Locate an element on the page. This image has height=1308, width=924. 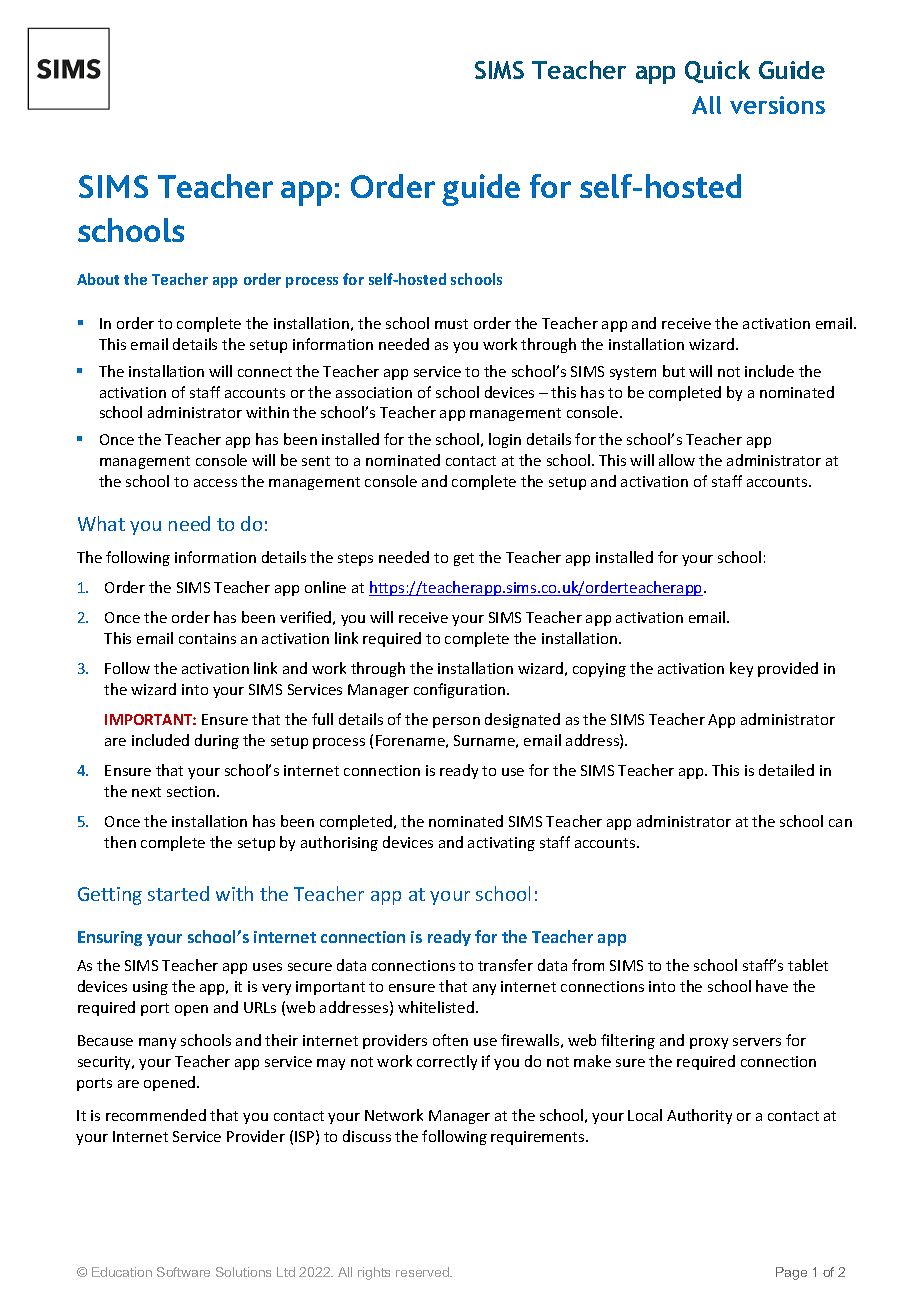
but is located at coordinates (674, 371).
